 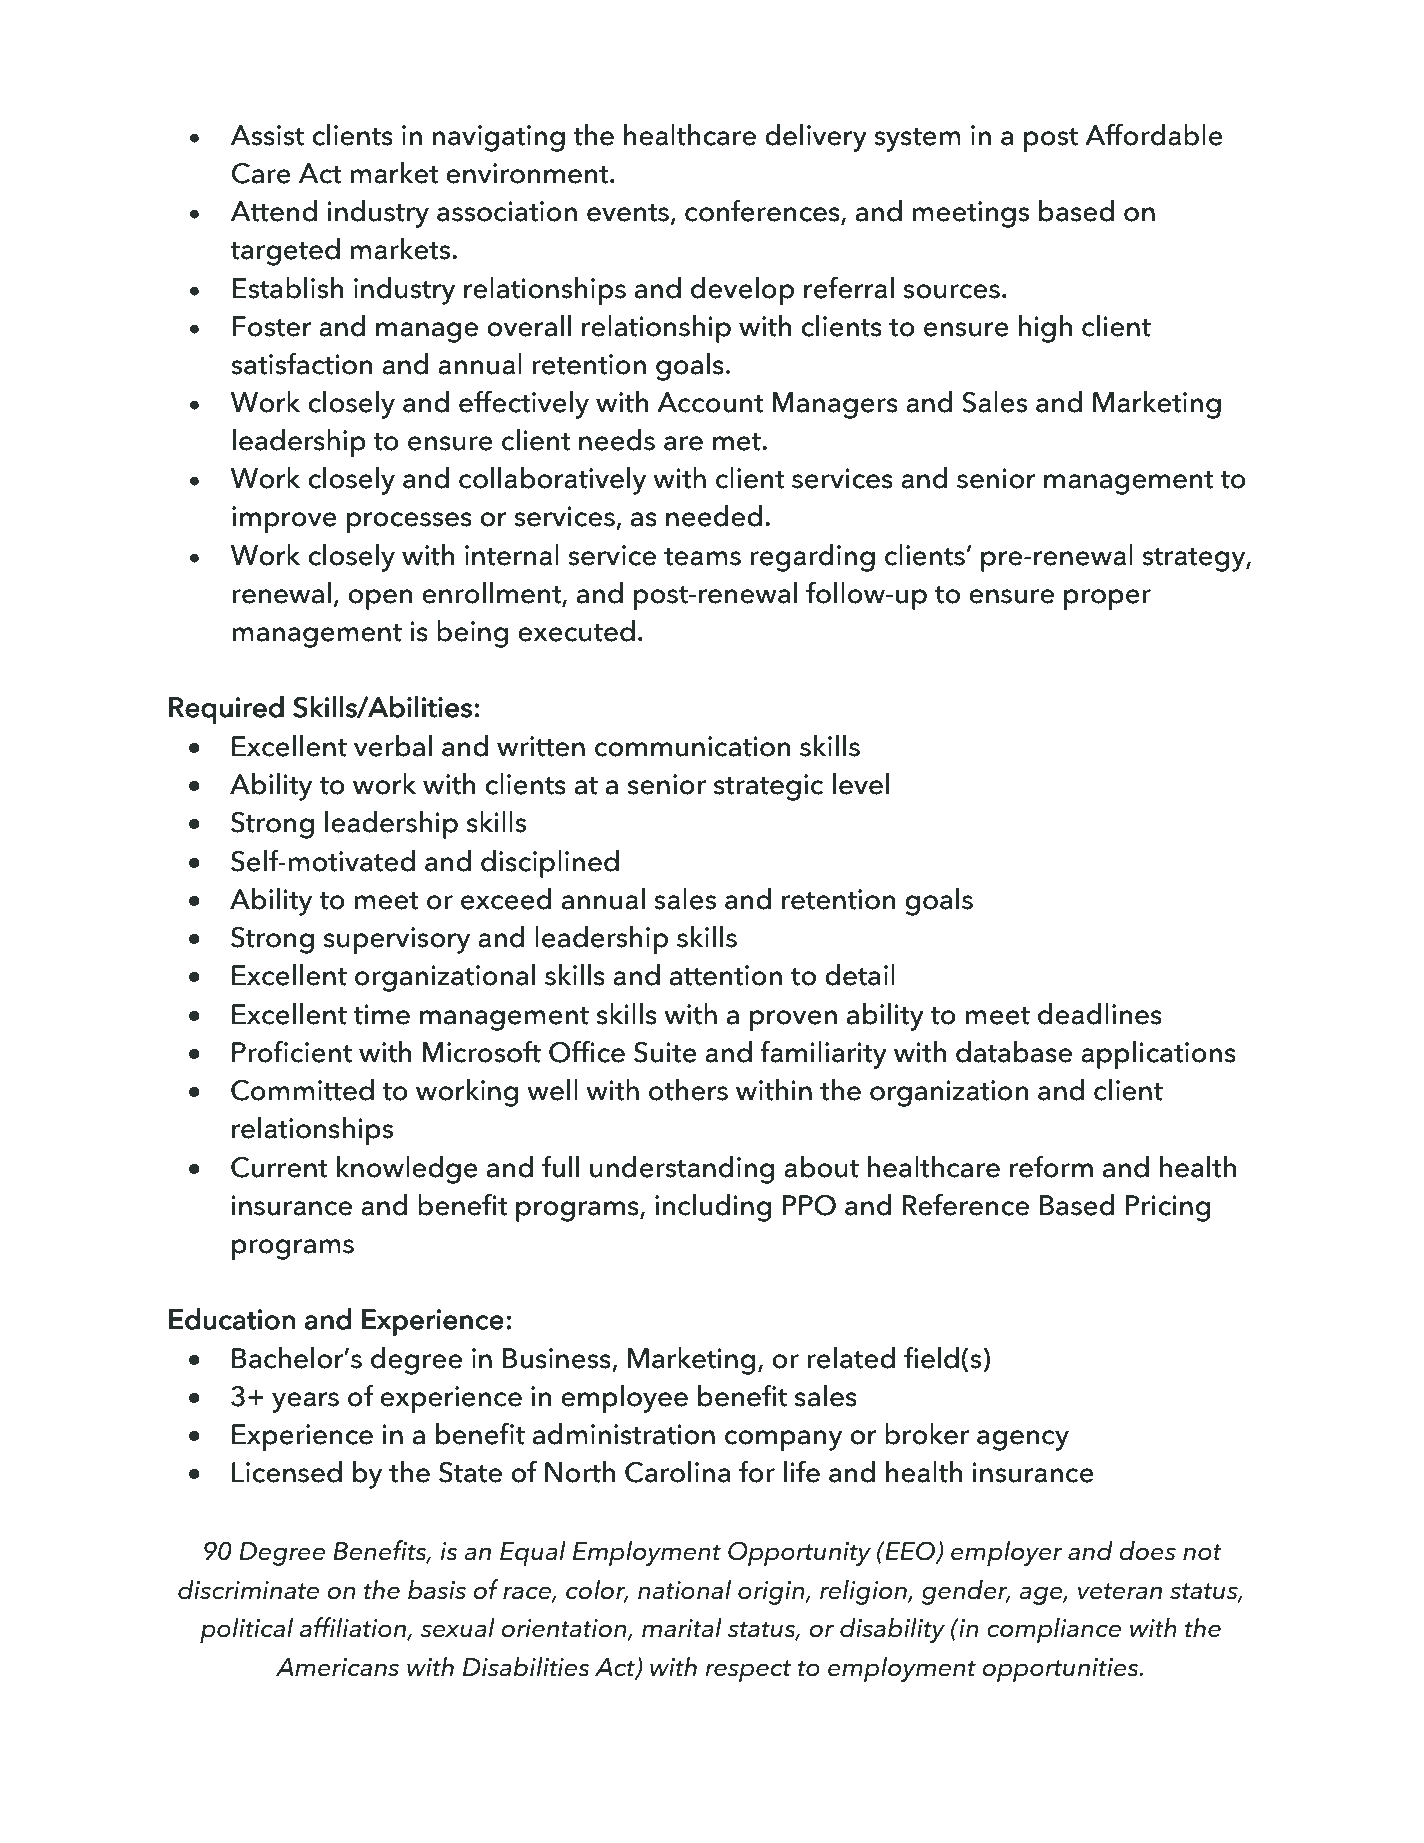 I want to click on conferences, so click(x=763, y=211).
